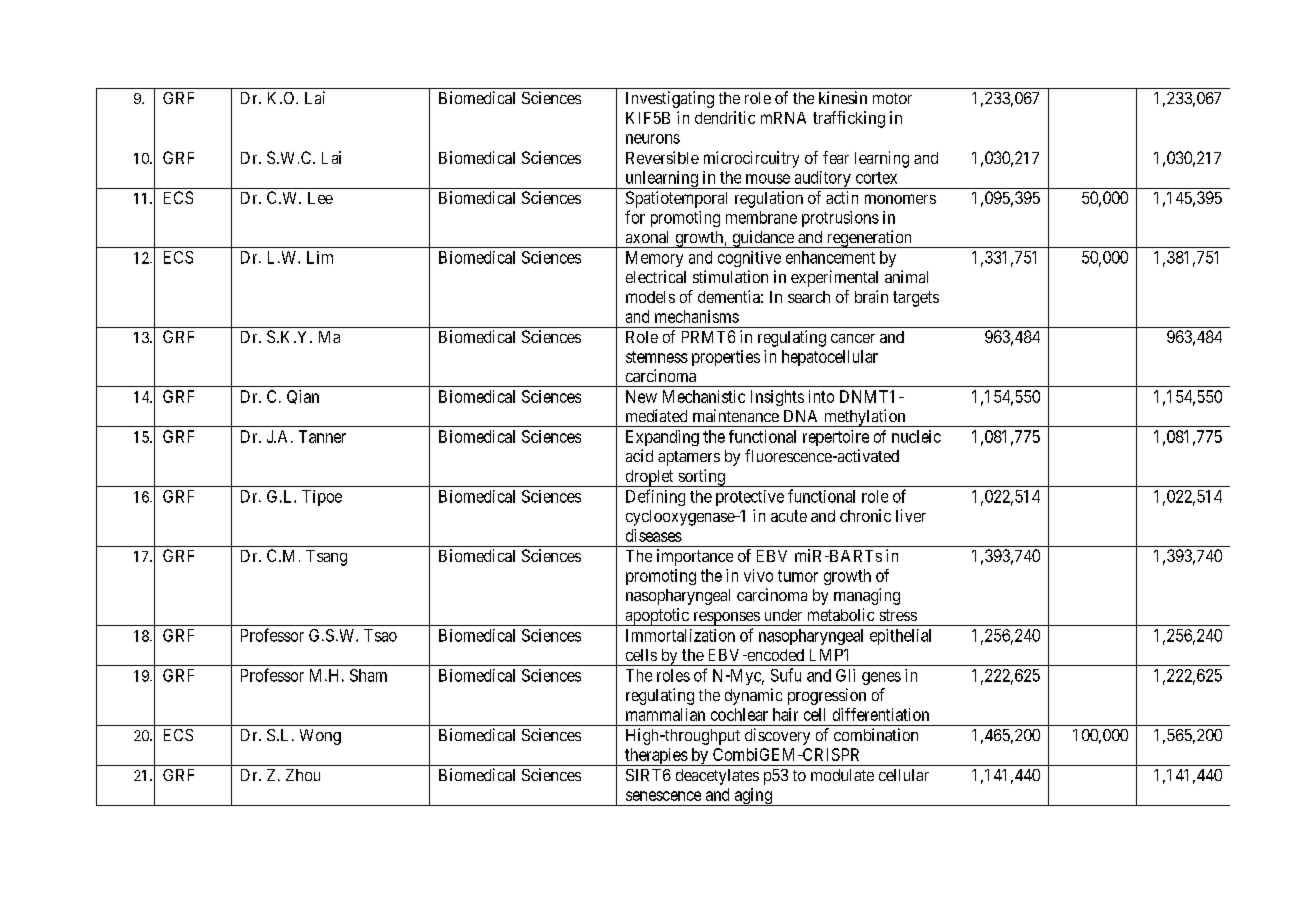 The image size is (1308, 924). Describe the element at coordinates (320, 198) in the screenshot. I see `Lee` at that location.
